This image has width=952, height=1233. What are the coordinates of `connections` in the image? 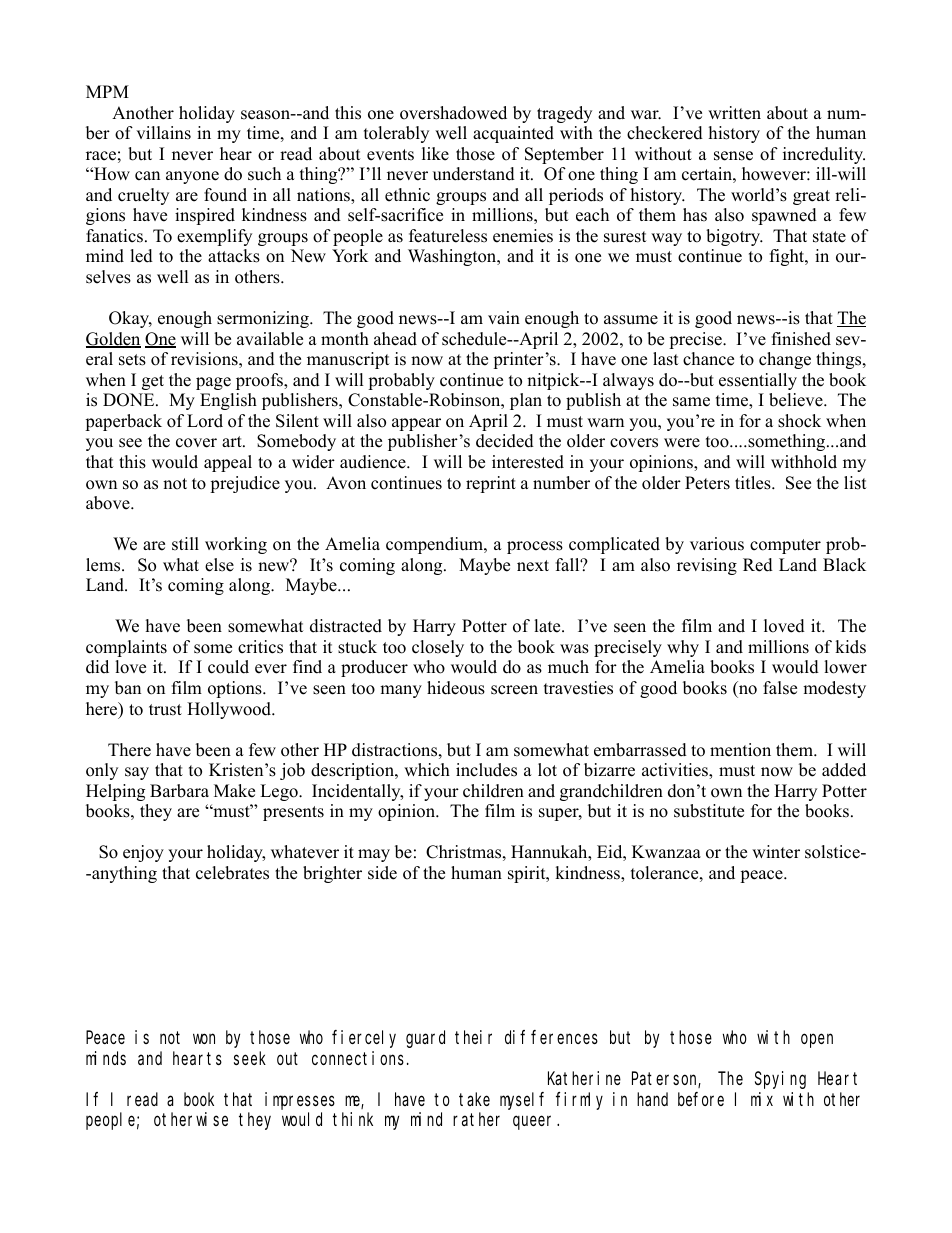 It's located at (360, 1058).
